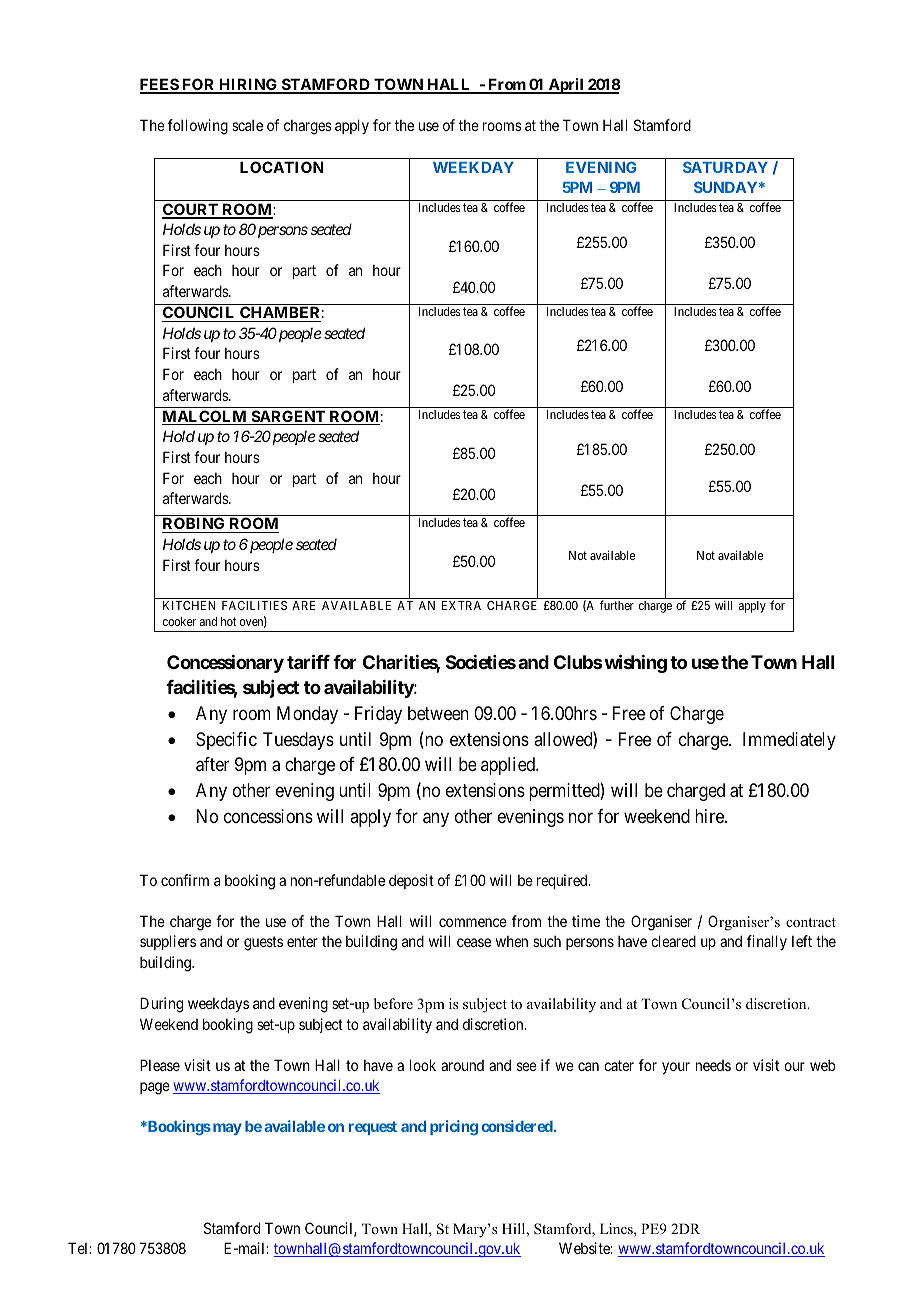 The height and width of the screenshot is (1308, 924). Describe the element at coordinates (710, 816) in the screenshot. I see `hire` at that location.
